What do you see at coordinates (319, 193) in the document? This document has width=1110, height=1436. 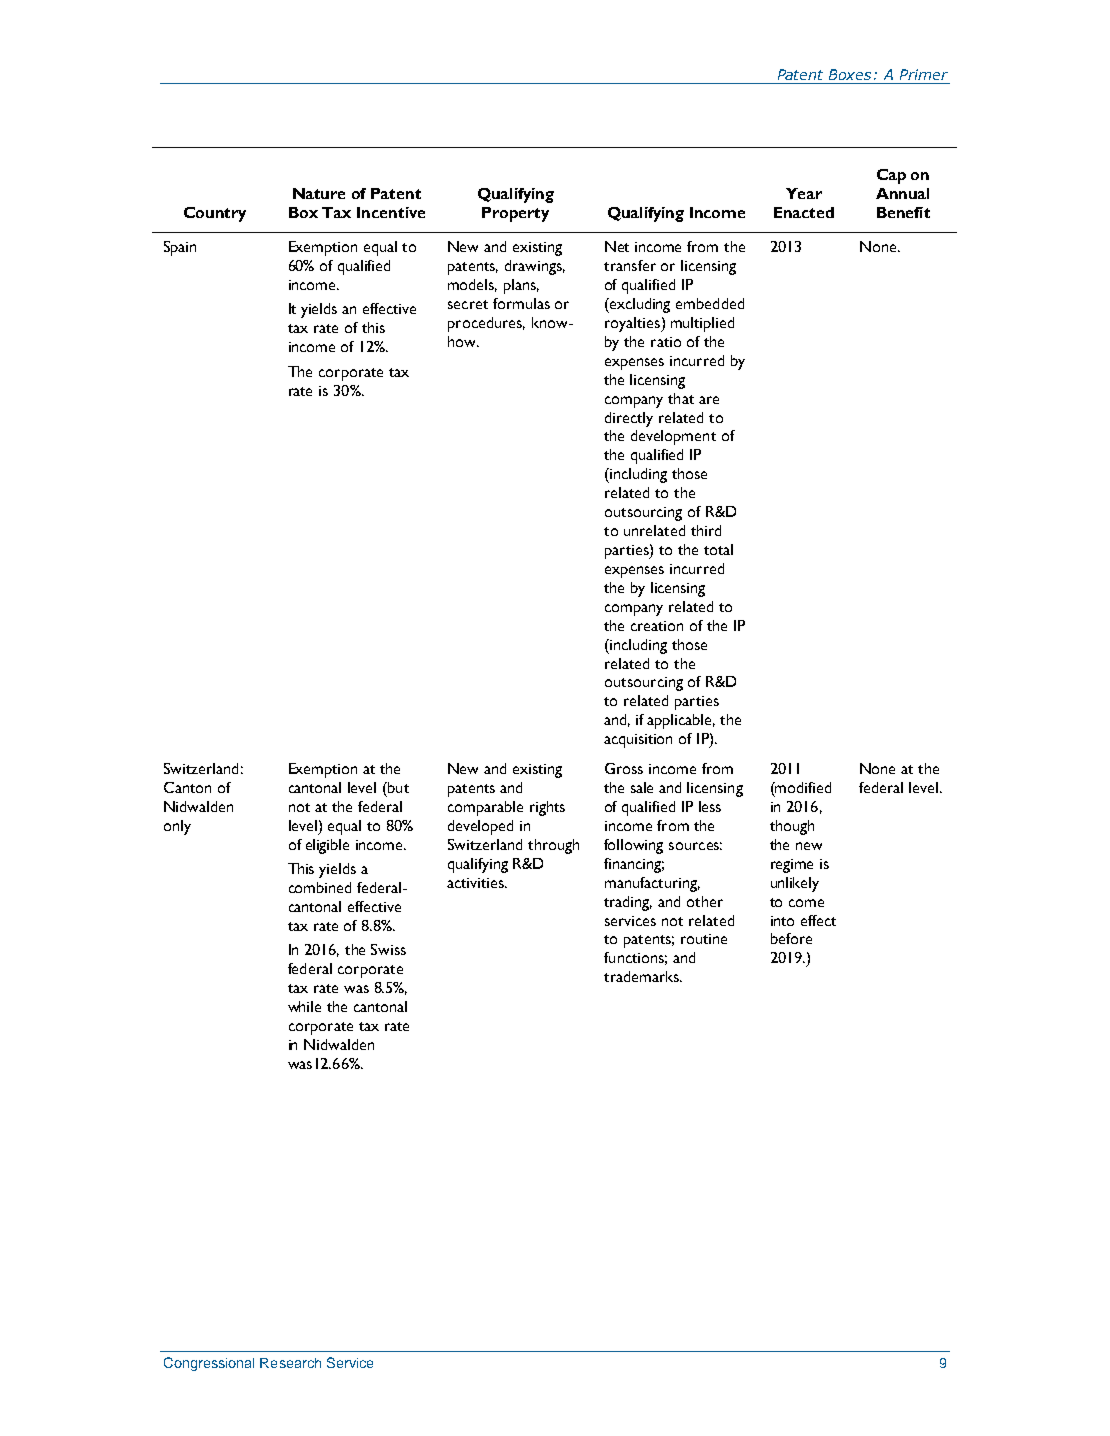 I see `Nature` at bounding box center [319, 193].
